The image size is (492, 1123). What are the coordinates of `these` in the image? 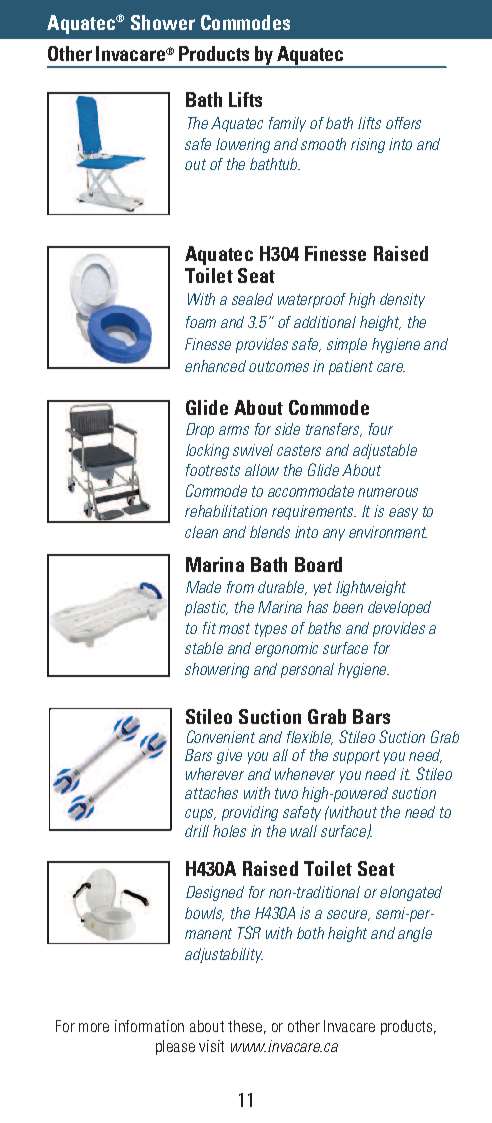 It's located at (245, 1026).
